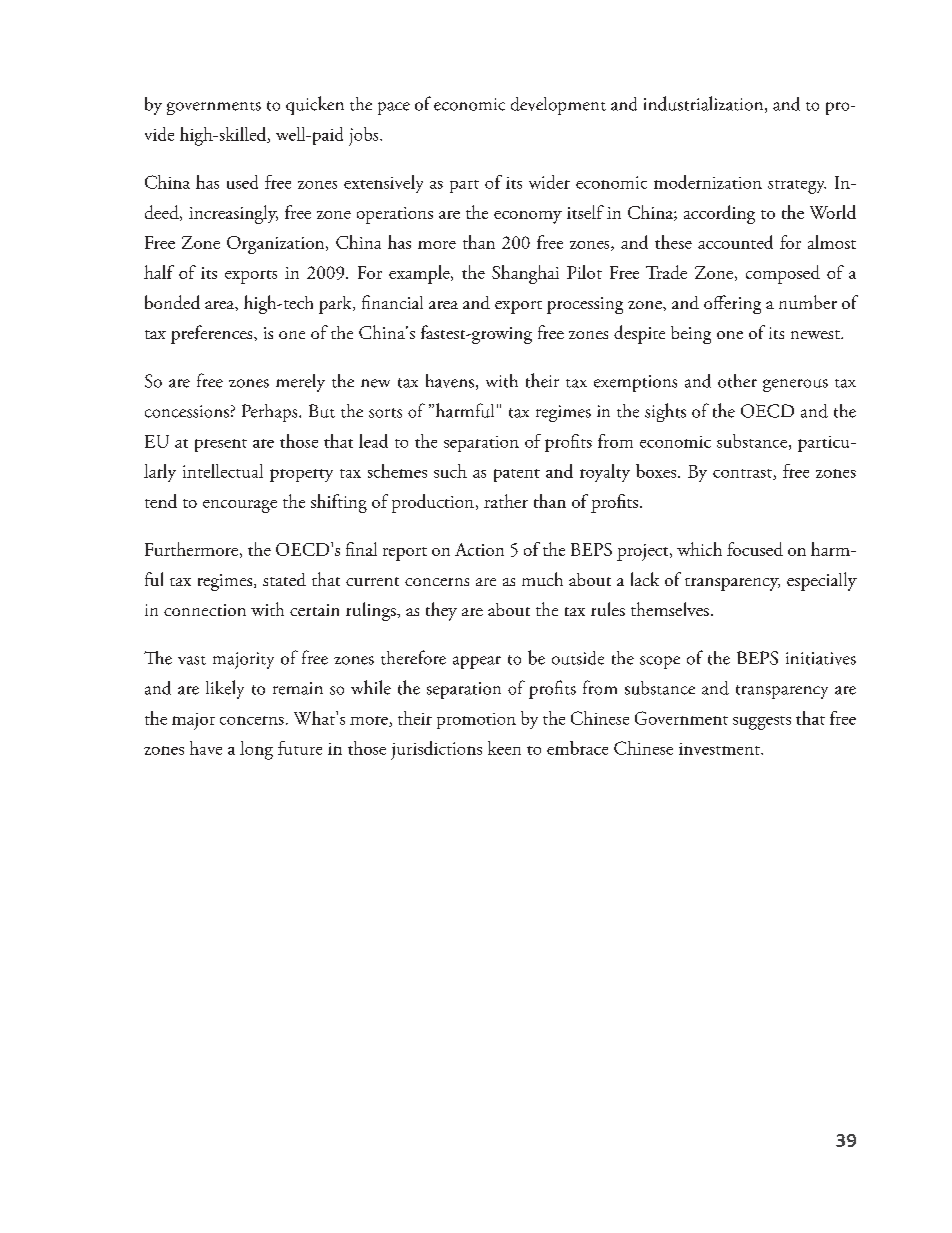  I want to click on quicken, so click(315, 105).
